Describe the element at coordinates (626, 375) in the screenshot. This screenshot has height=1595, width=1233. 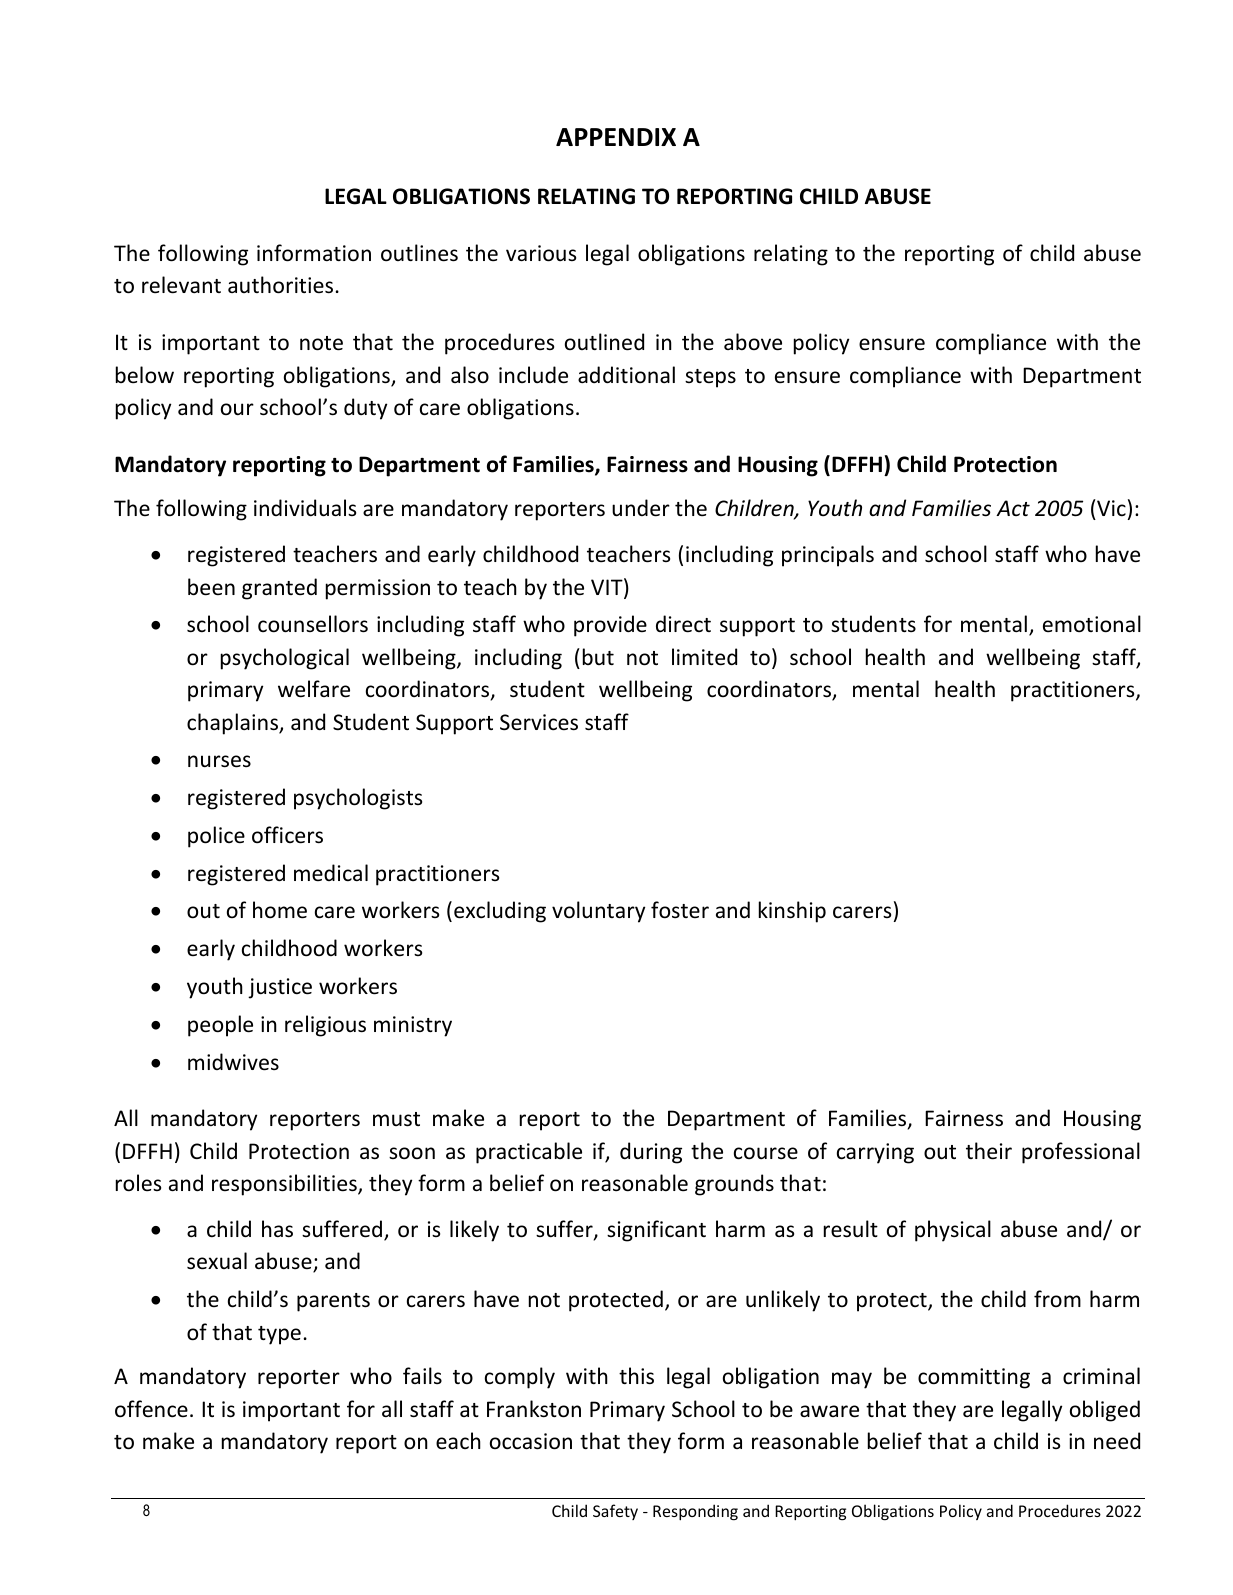
I see `additional` at that location.
